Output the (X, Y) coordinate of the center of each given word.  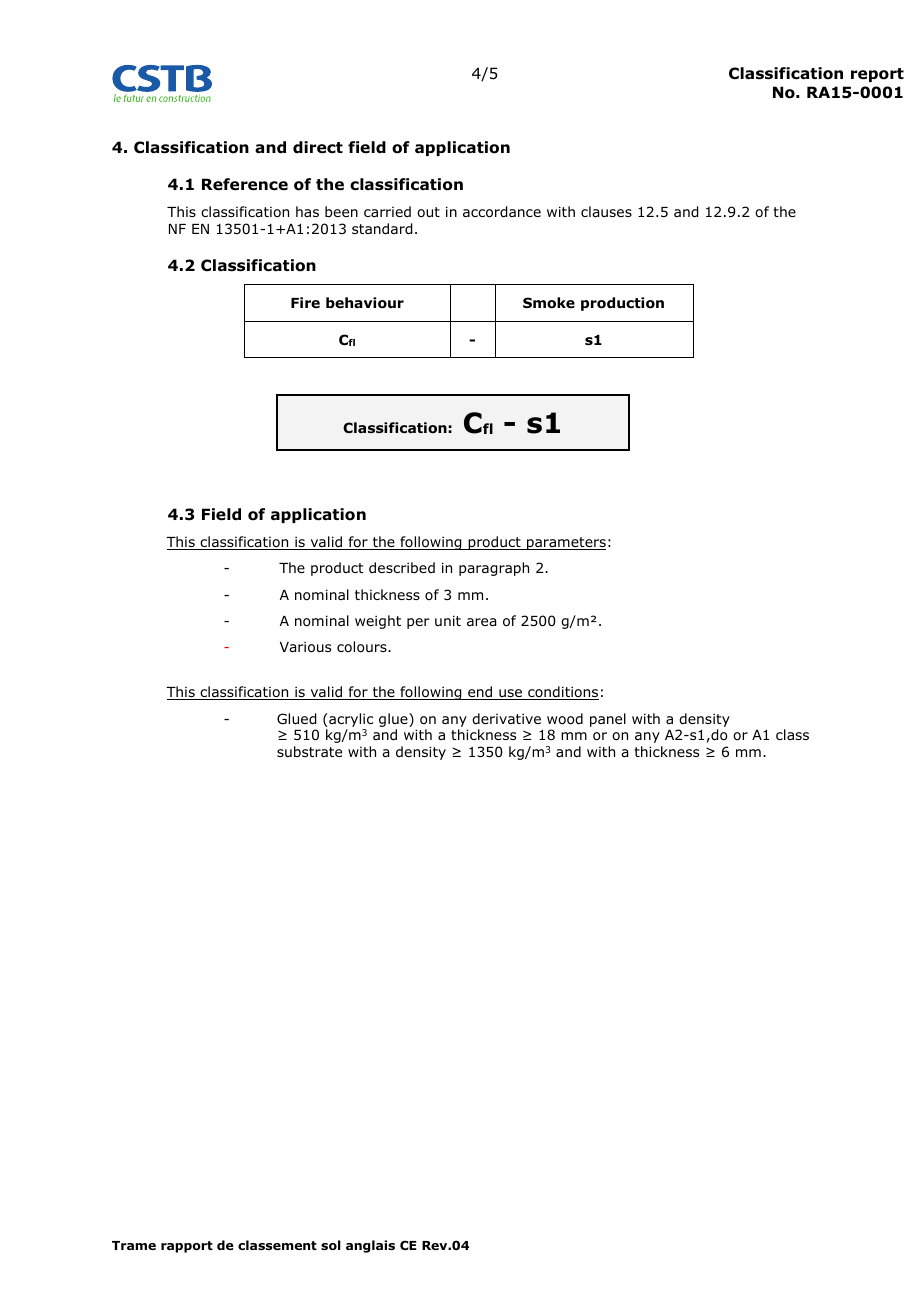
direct (318, 147)
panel (608, 720)
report (877, 75)
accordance (502, 212)
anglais (370, 1246)
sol (331, 1245)
